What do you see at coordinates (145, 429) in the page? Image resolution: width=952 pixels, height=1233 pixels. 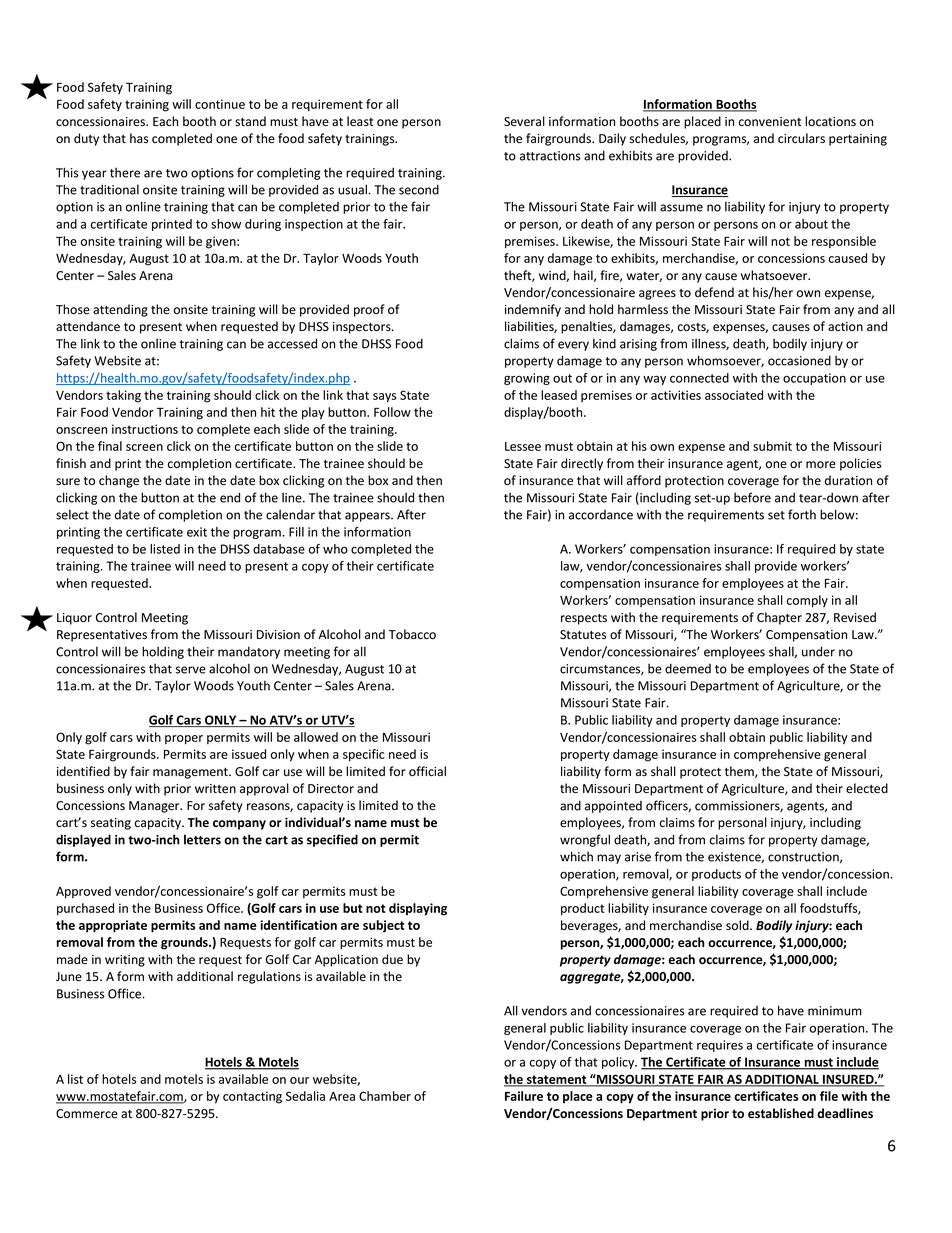 I see `instructions` at bounding box center [145, 429].
